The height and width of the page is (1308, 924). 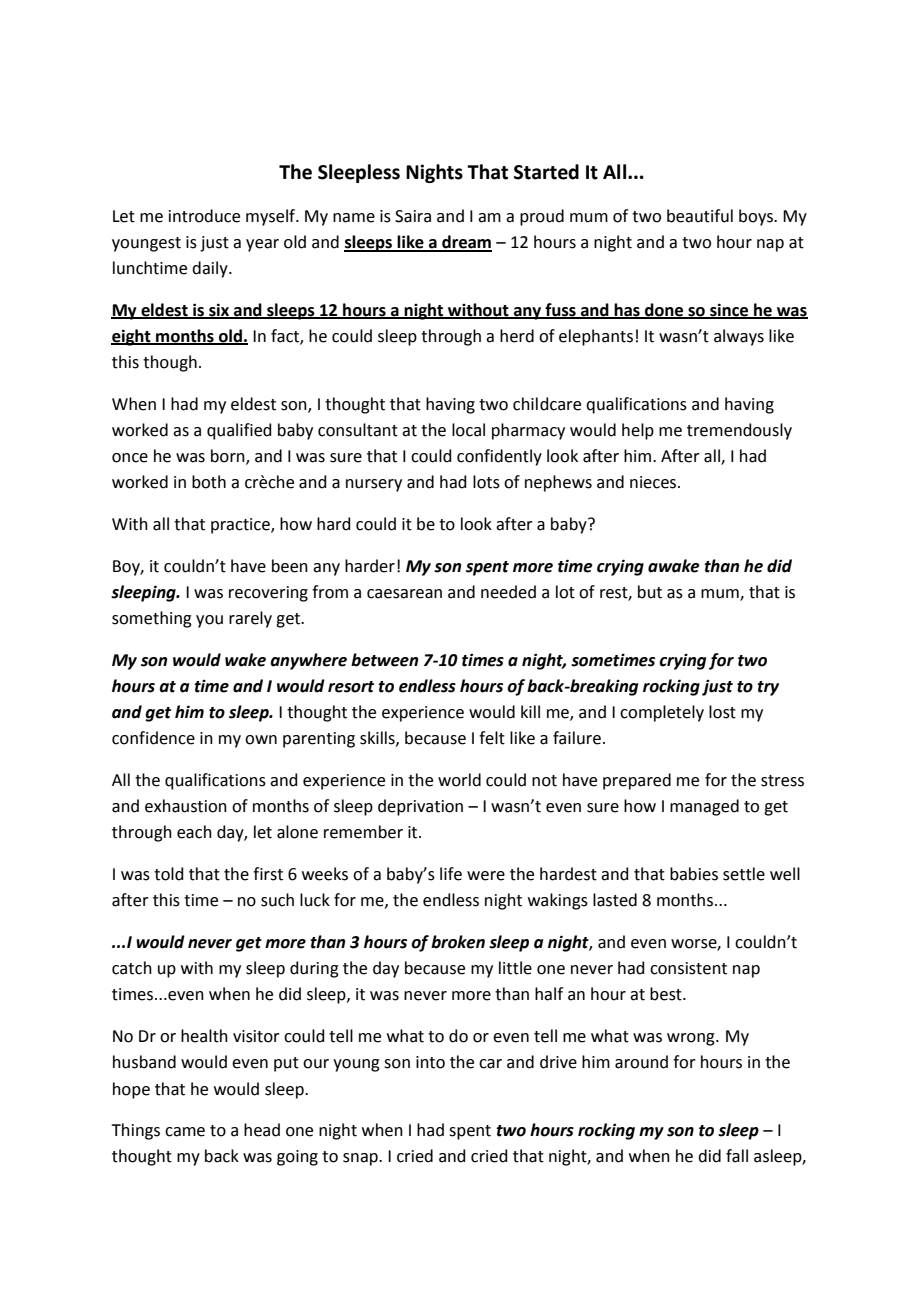 I want to click on but, so click(x=650, y=592).
